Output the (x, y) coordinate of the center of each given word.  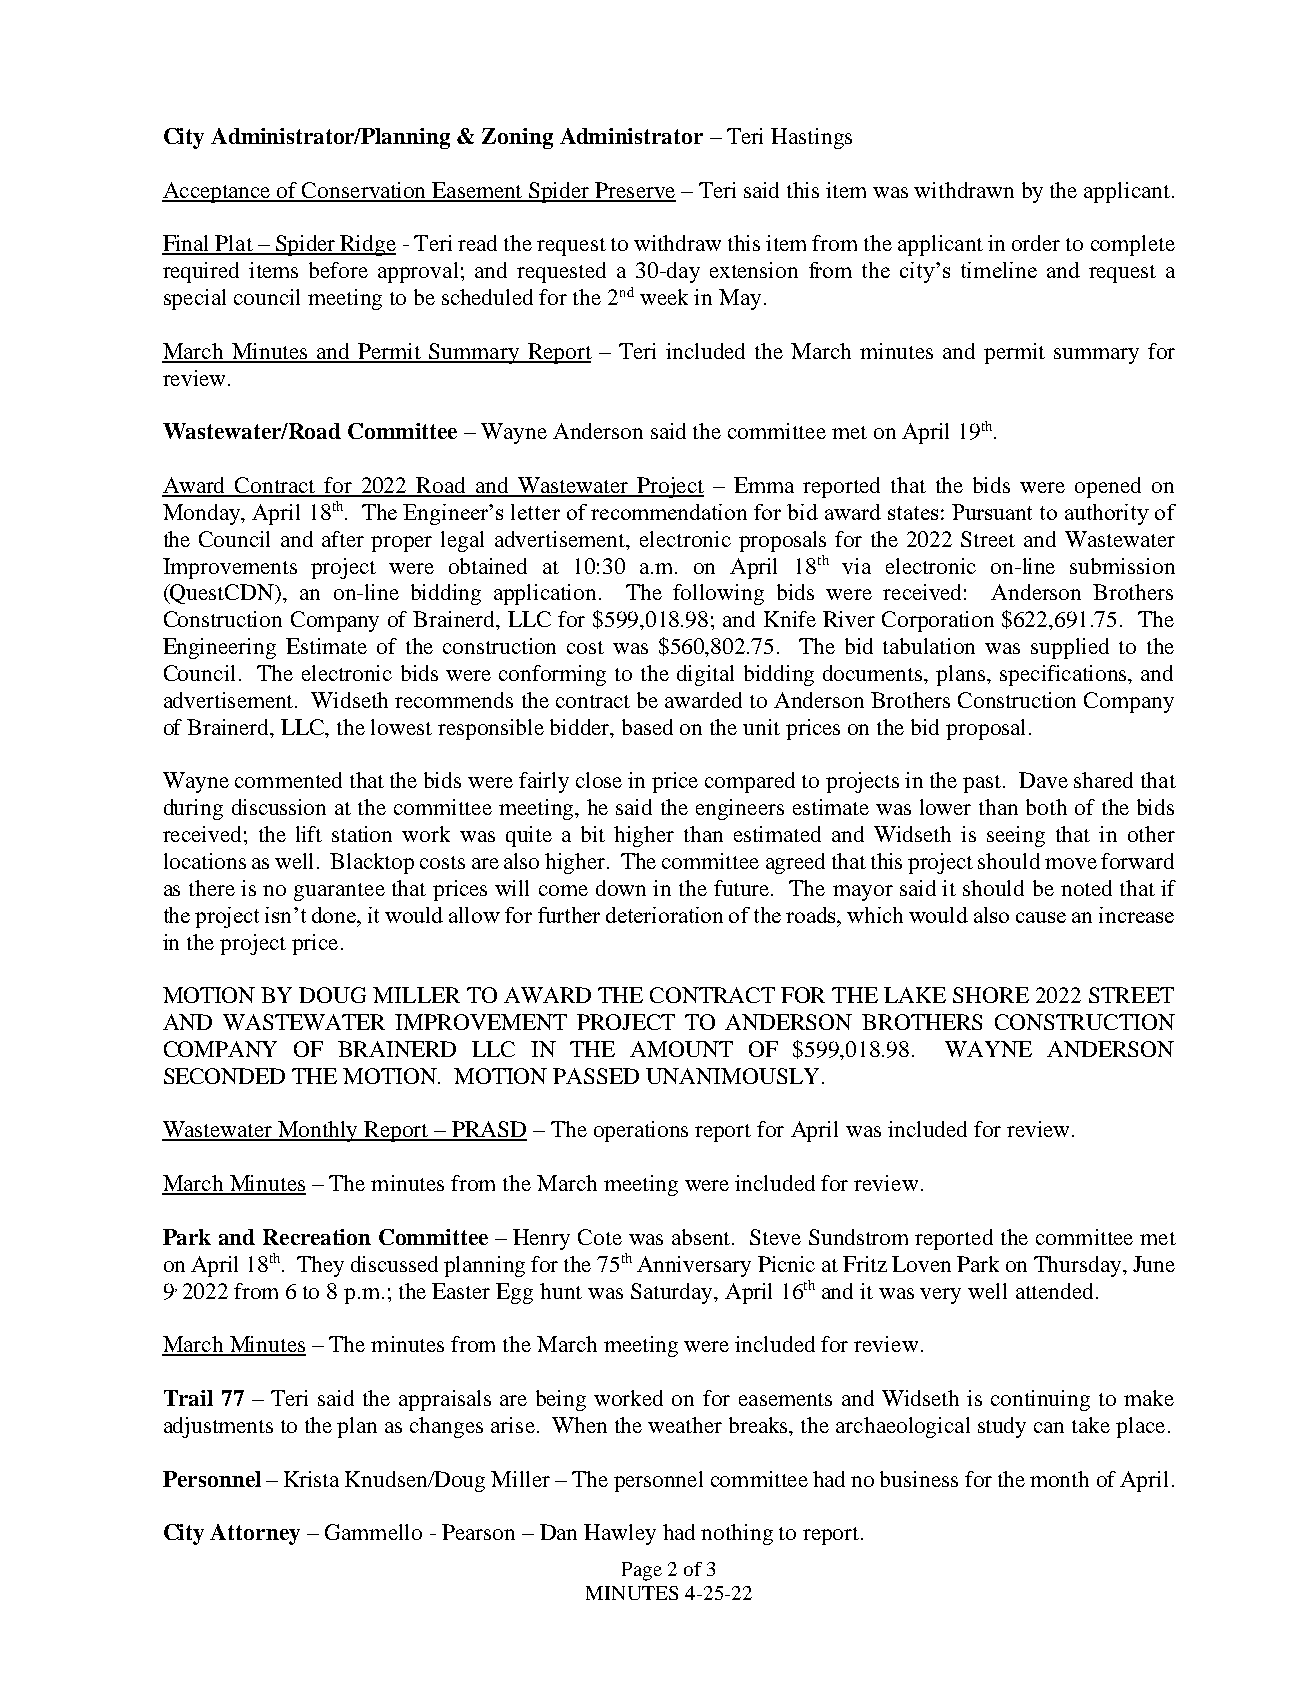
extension (754, 270)
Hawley (620, 1534)
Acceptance (217, 192)
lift (309, 834)
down (621, 888)
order (1036, 243)
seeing (1016, 836)
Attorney (255, 1534)
